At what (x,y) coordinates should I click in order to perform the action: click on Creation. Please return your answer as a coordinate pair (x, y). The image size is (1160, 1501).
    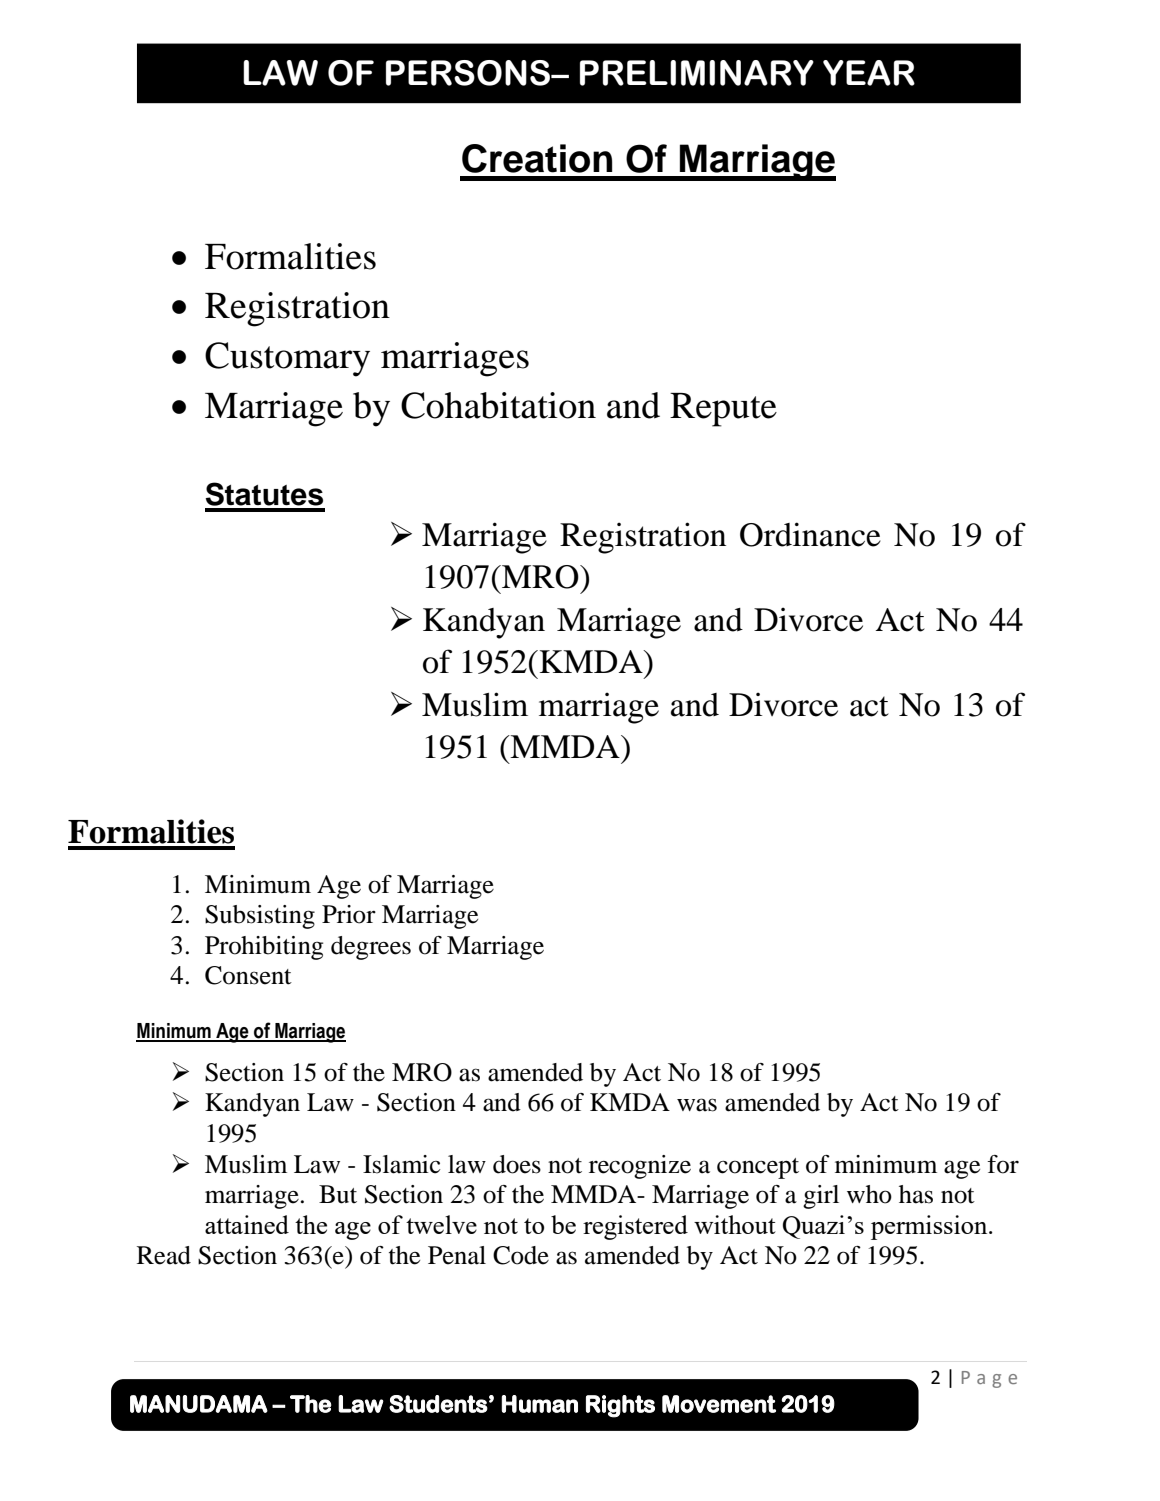
    Looking at the image, I should click on (537, 158).
